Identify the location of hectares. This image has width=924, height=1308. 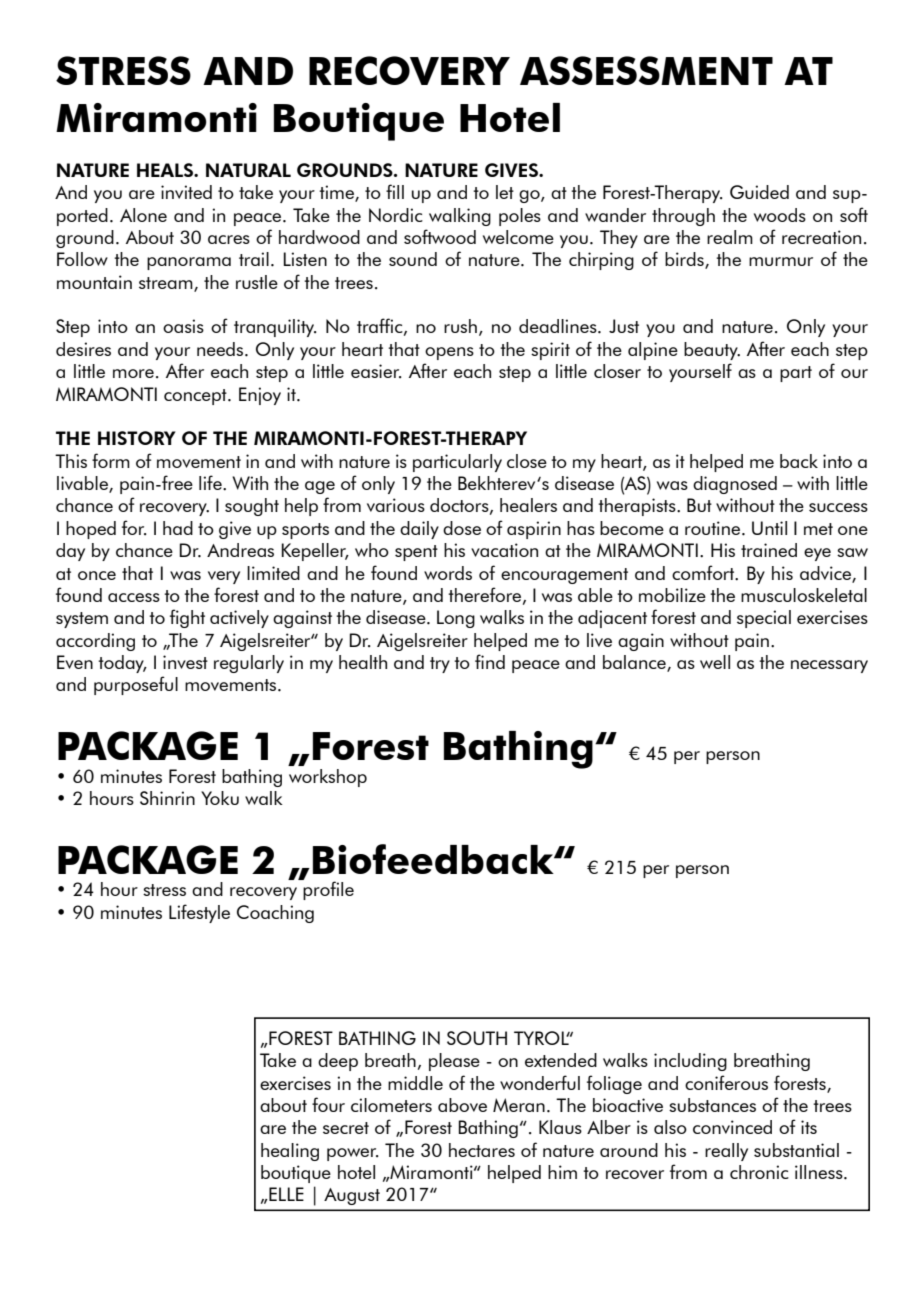
(482, 1150).
